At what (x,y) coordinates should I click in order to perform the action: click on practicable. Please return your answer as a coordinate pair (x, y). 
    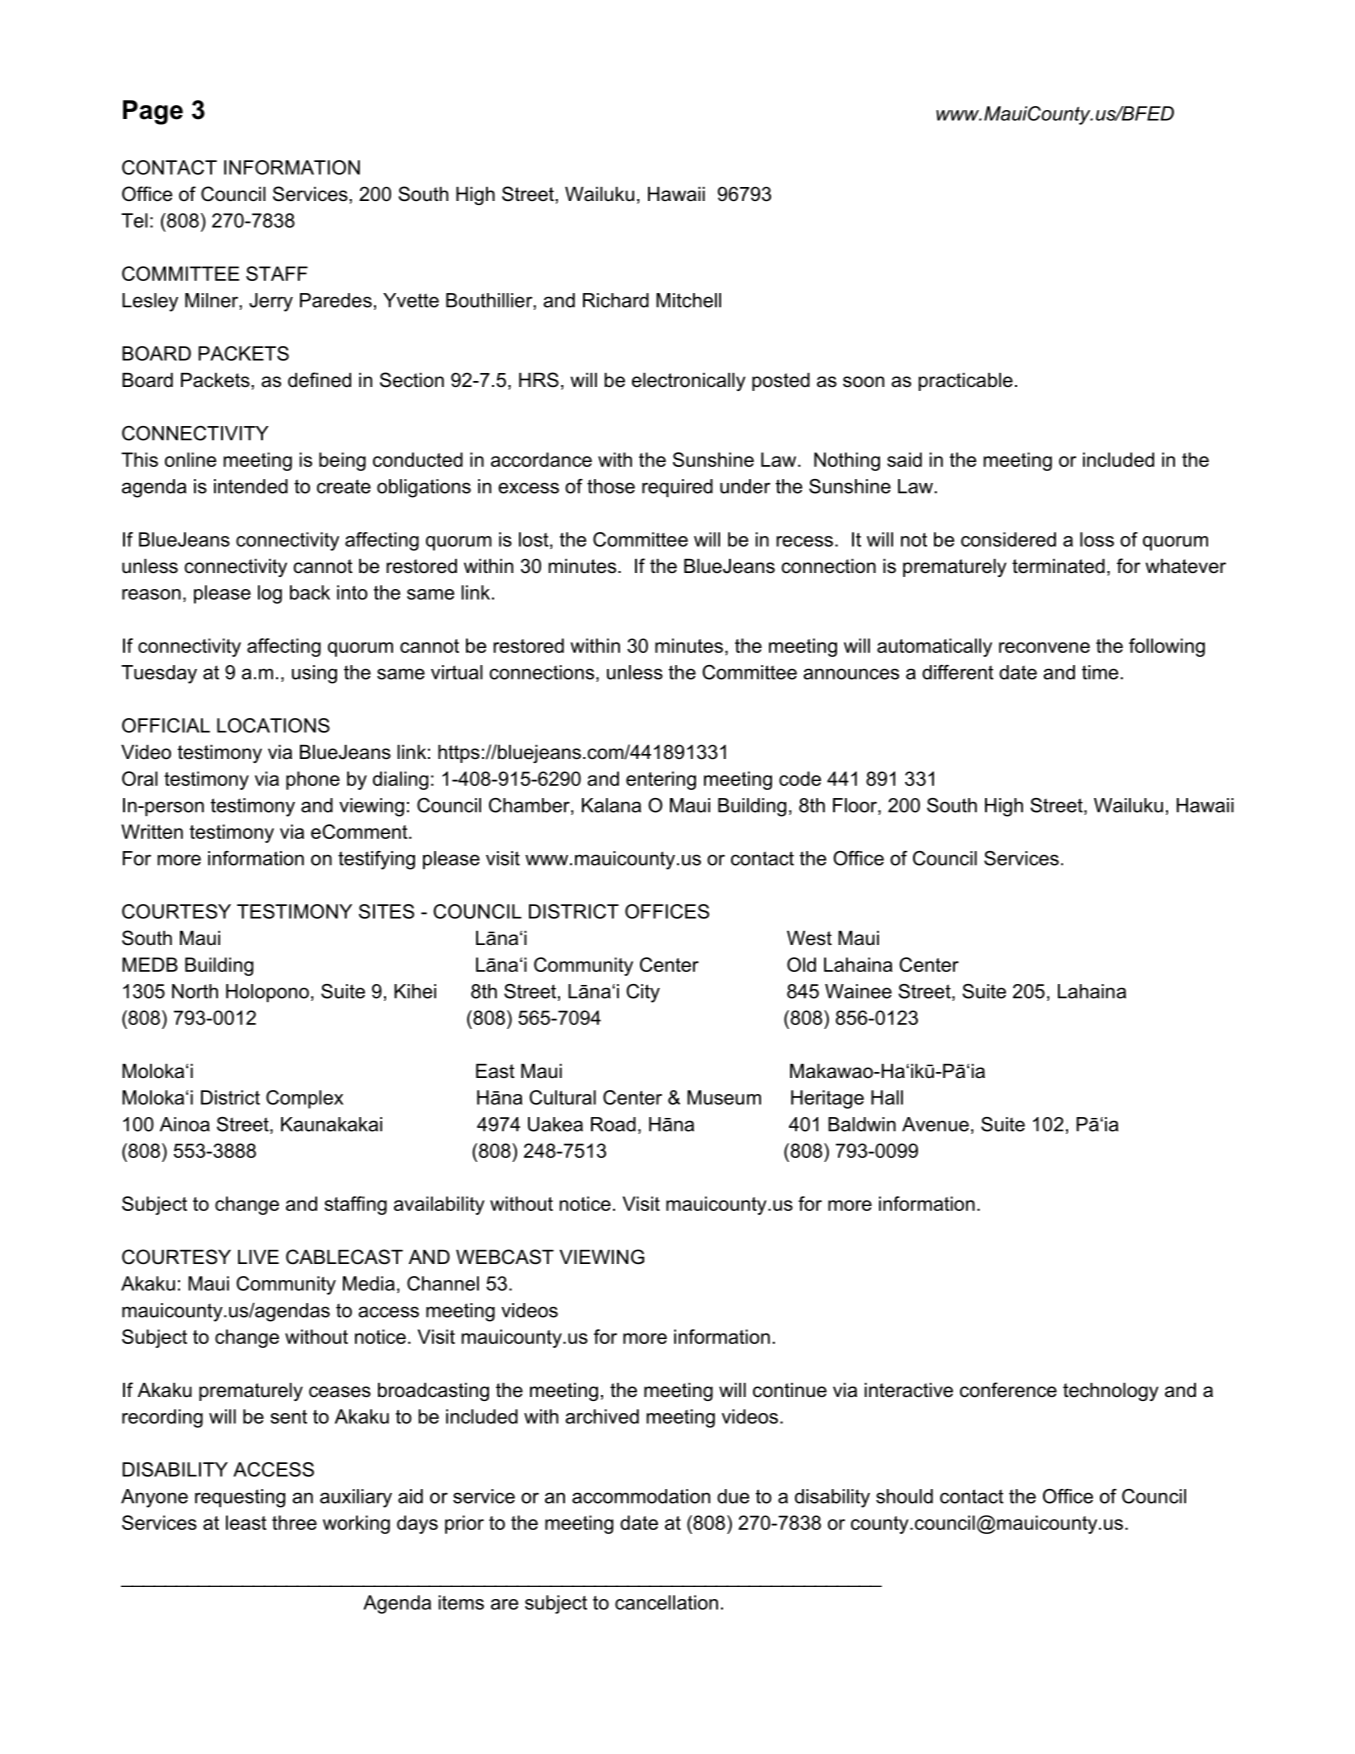
    Looking at the image, I should click on (966, 382).
